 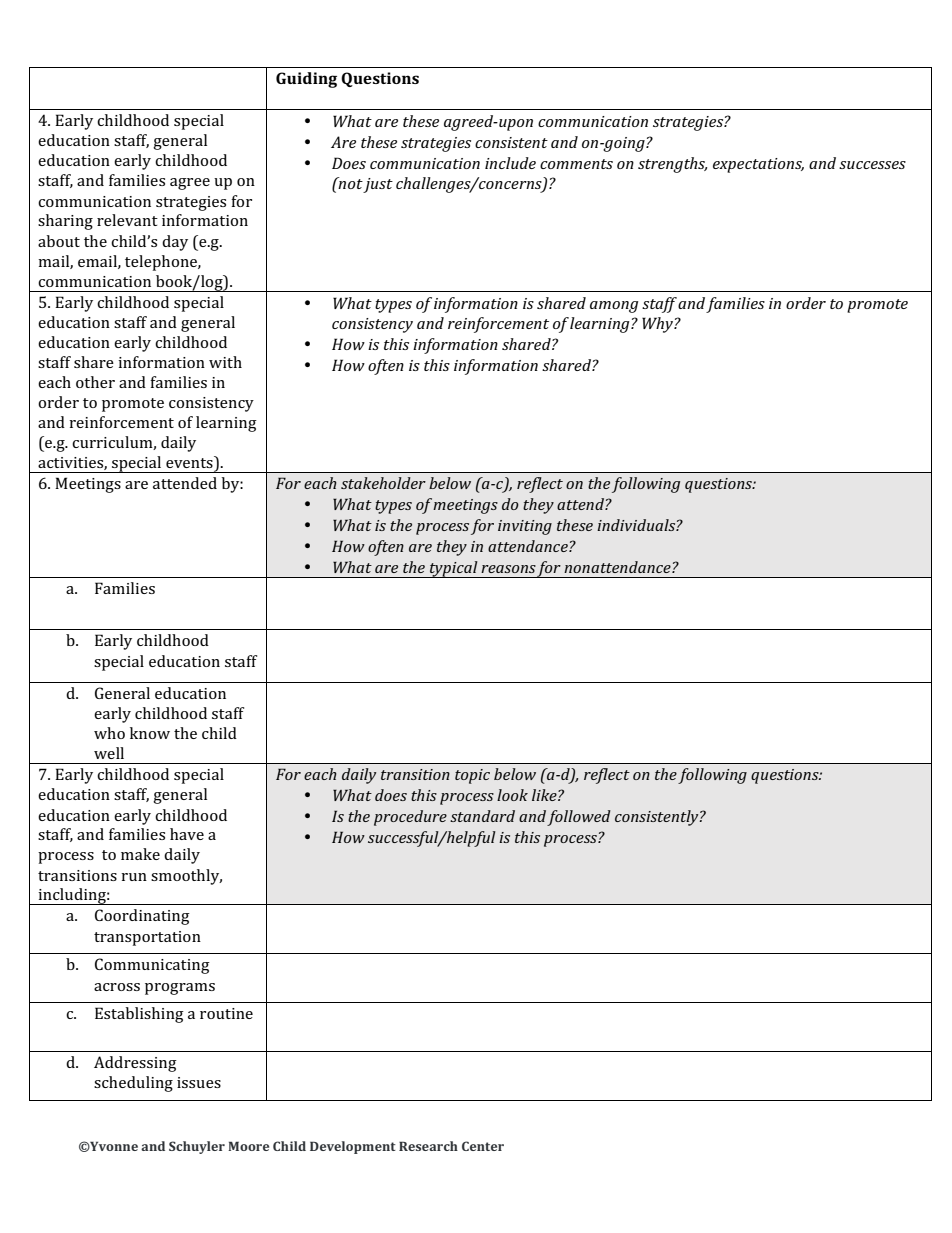 I want to click on strengths, so click(x=672, y=165).
